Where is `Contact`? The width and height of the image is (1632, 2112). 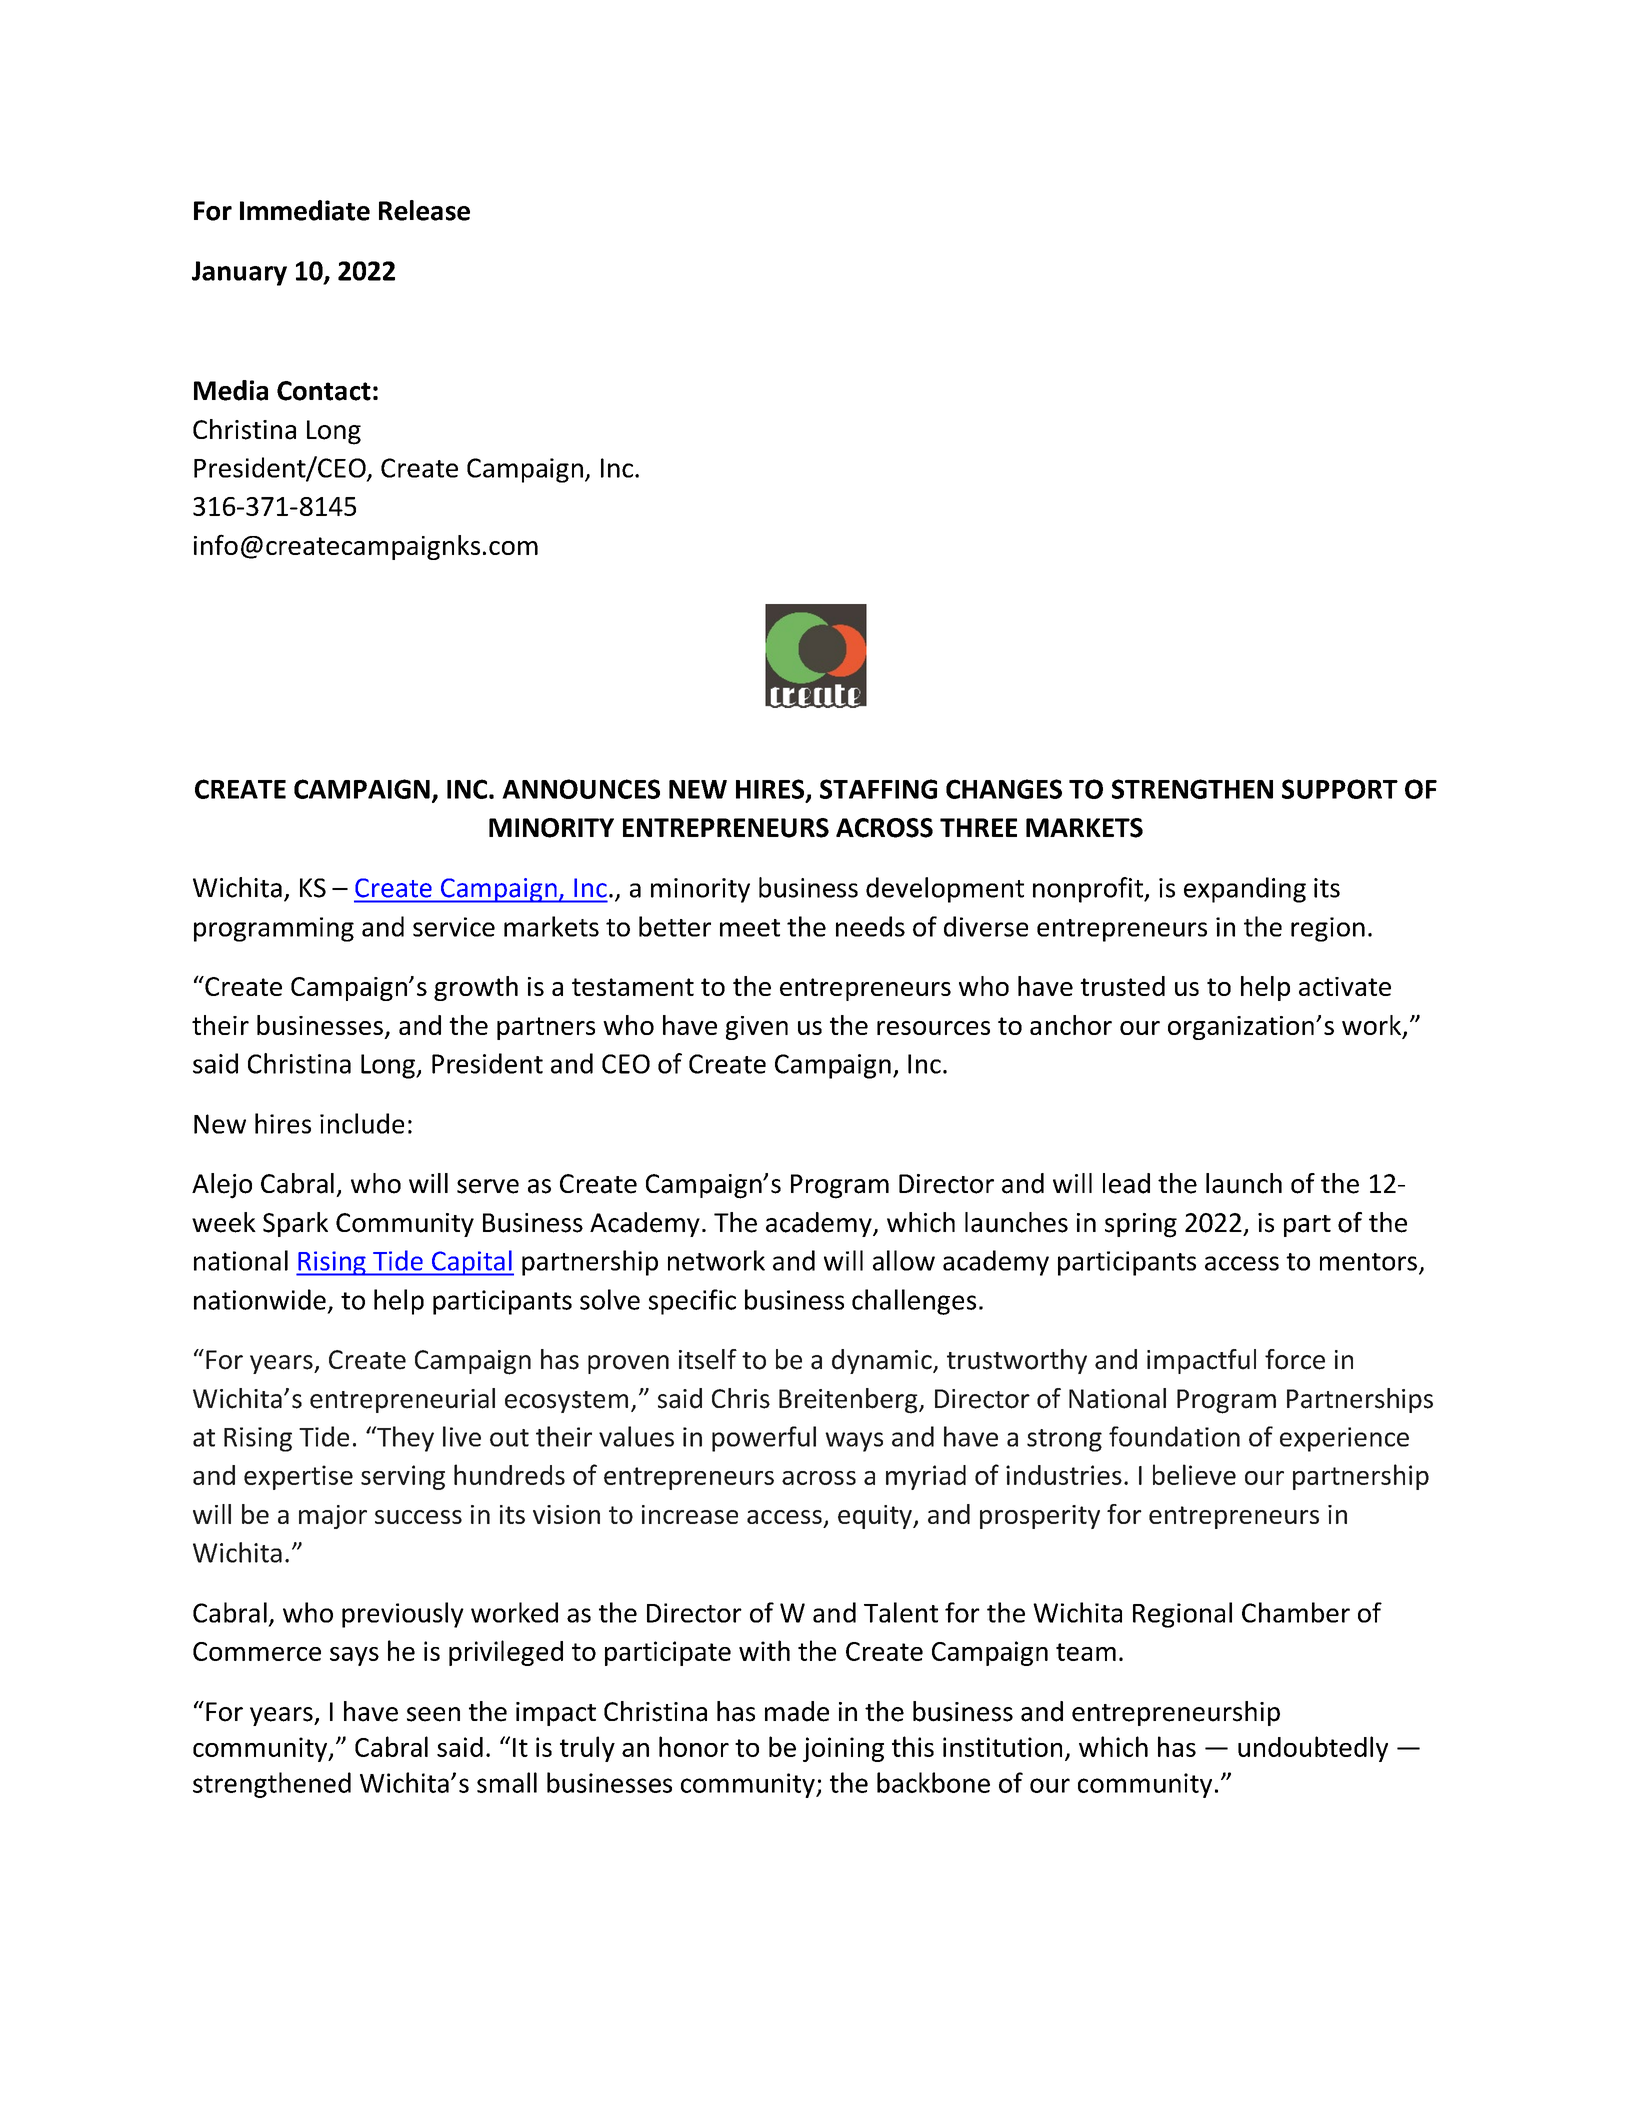 Contact is located at coordinates (324, 391).
